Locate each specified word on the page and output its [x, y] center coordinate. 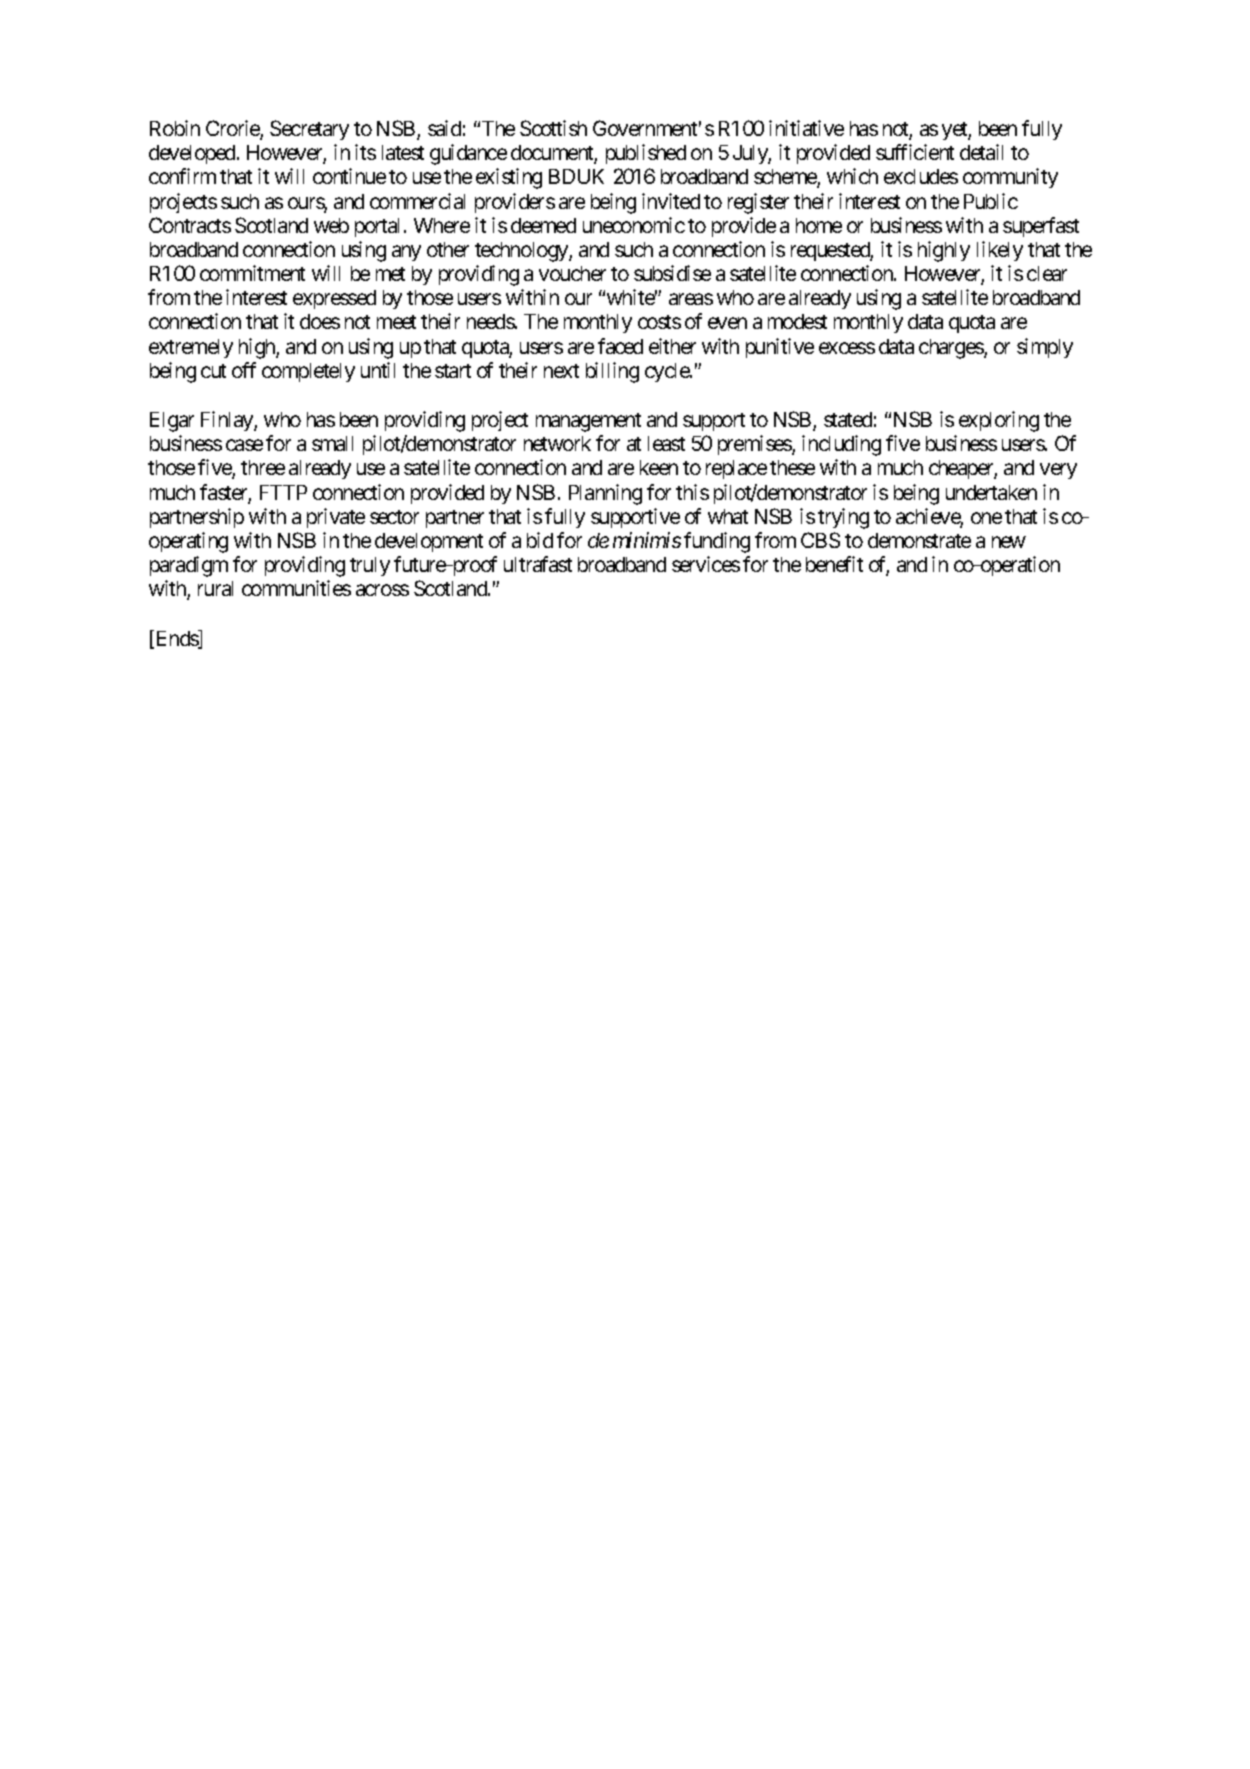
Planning [605, 494]
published [646, 154]
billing [612, 372]
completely [308, 372]
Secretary [309, 130]
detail [981, 152]
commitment [252, 273]
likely [1000, 251]
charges [952, 349]
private [336, 518]
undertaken [991, 492]
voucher [572, 273]
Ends [178, 639]
